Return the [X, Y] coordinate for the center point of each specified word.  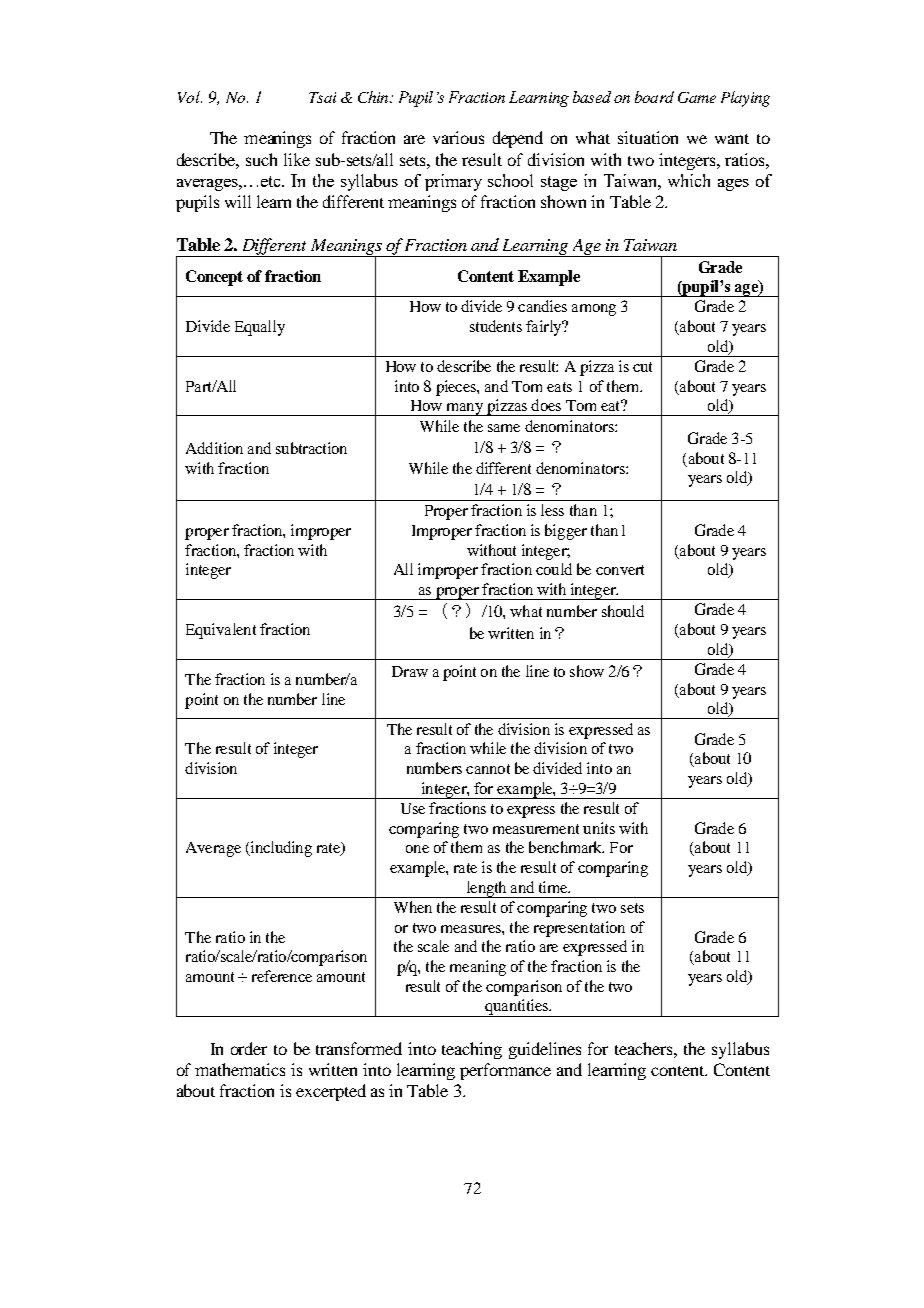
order [249, 1048]
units [599, 828]
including [280, 849]
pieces [457, 388]
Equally [260, 328]
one [417, 849]
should [623, 611]
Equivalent [221, 631]
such [261, 159]
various [458, 137]
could [554, 569]
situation [648, 137]
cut [642, 367]
